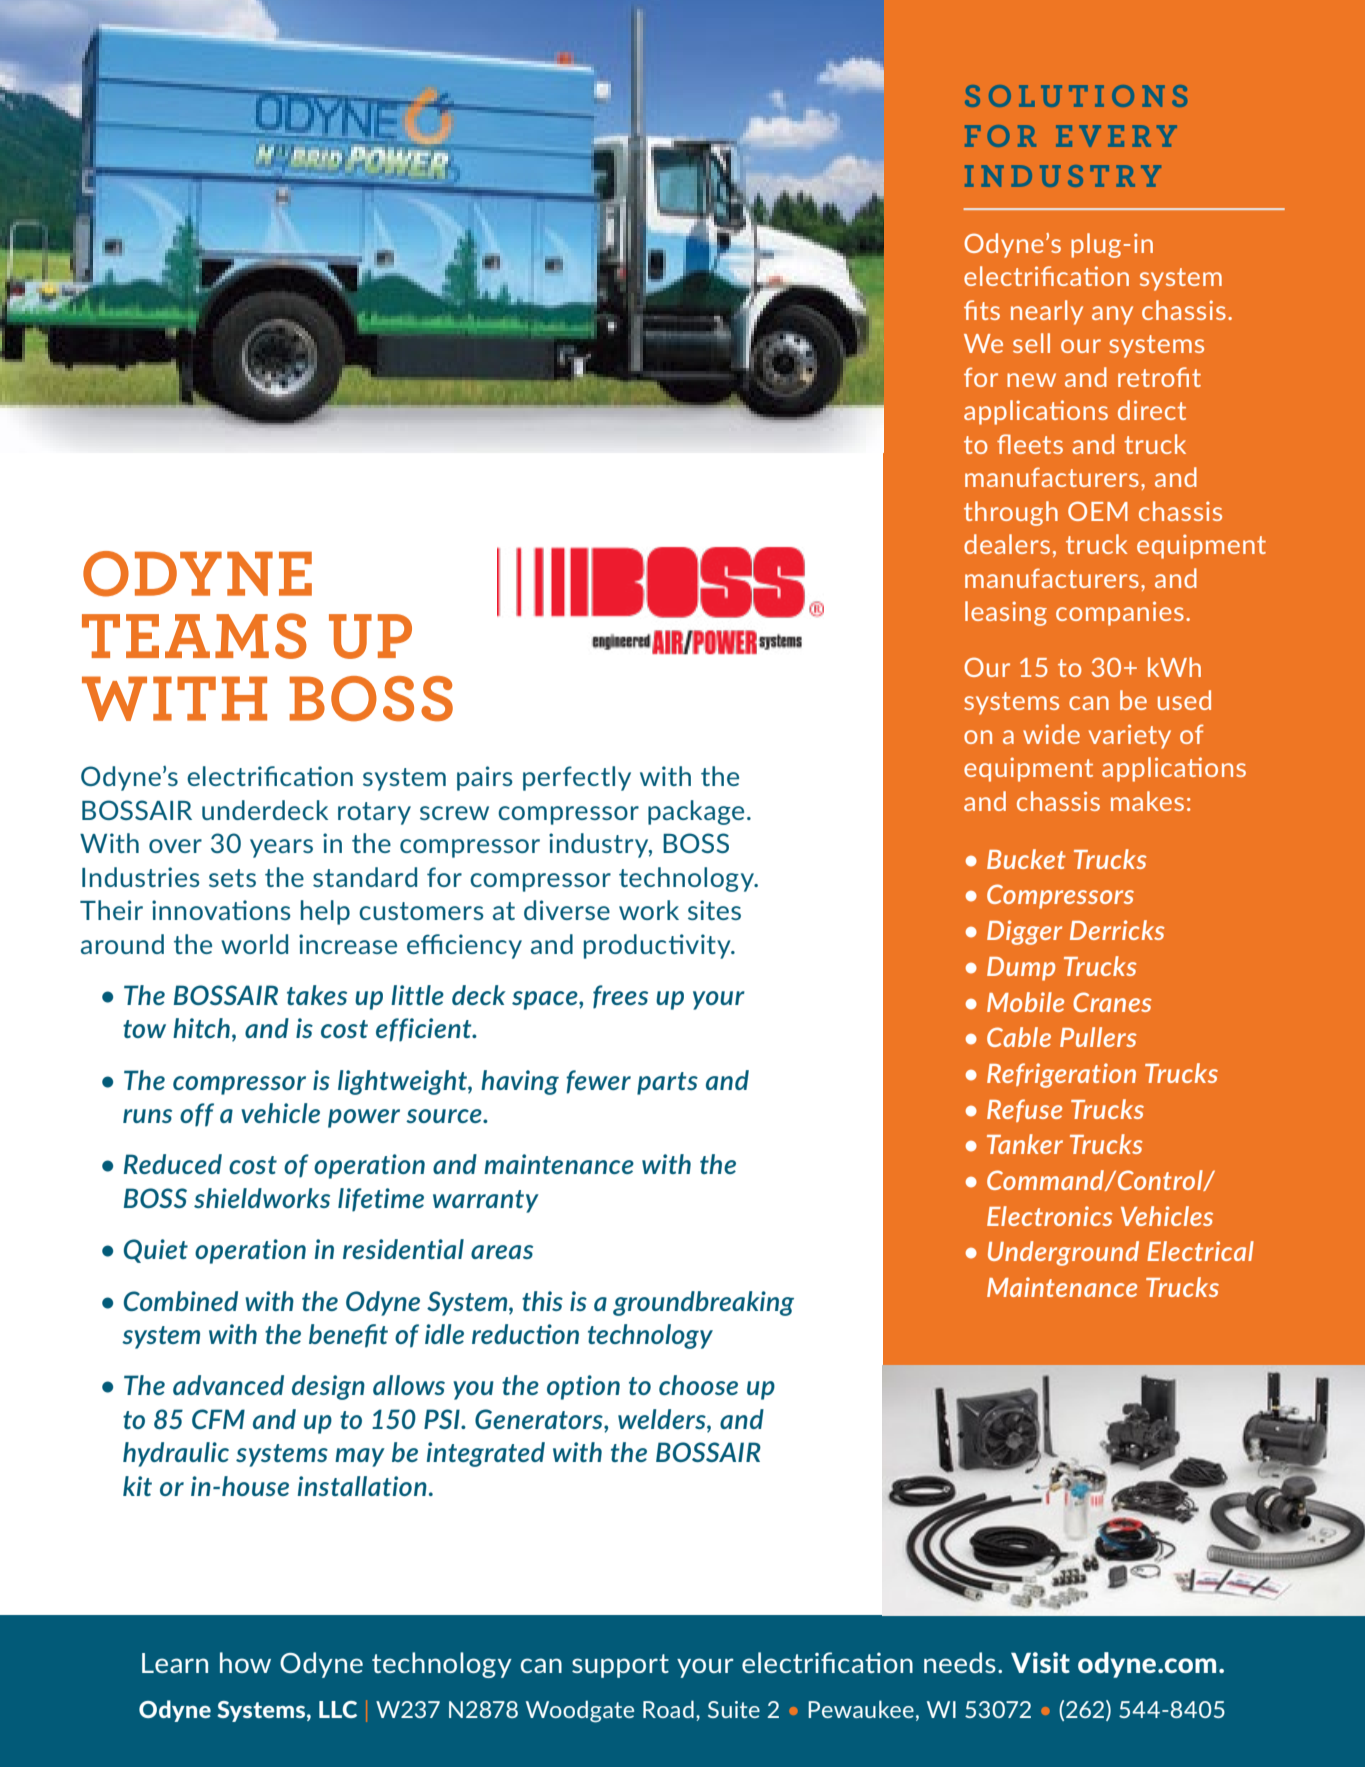 The width and height of the screenshot is (1365, 1767). I want to click on SOLUTIONS, so click(1076, 96).
